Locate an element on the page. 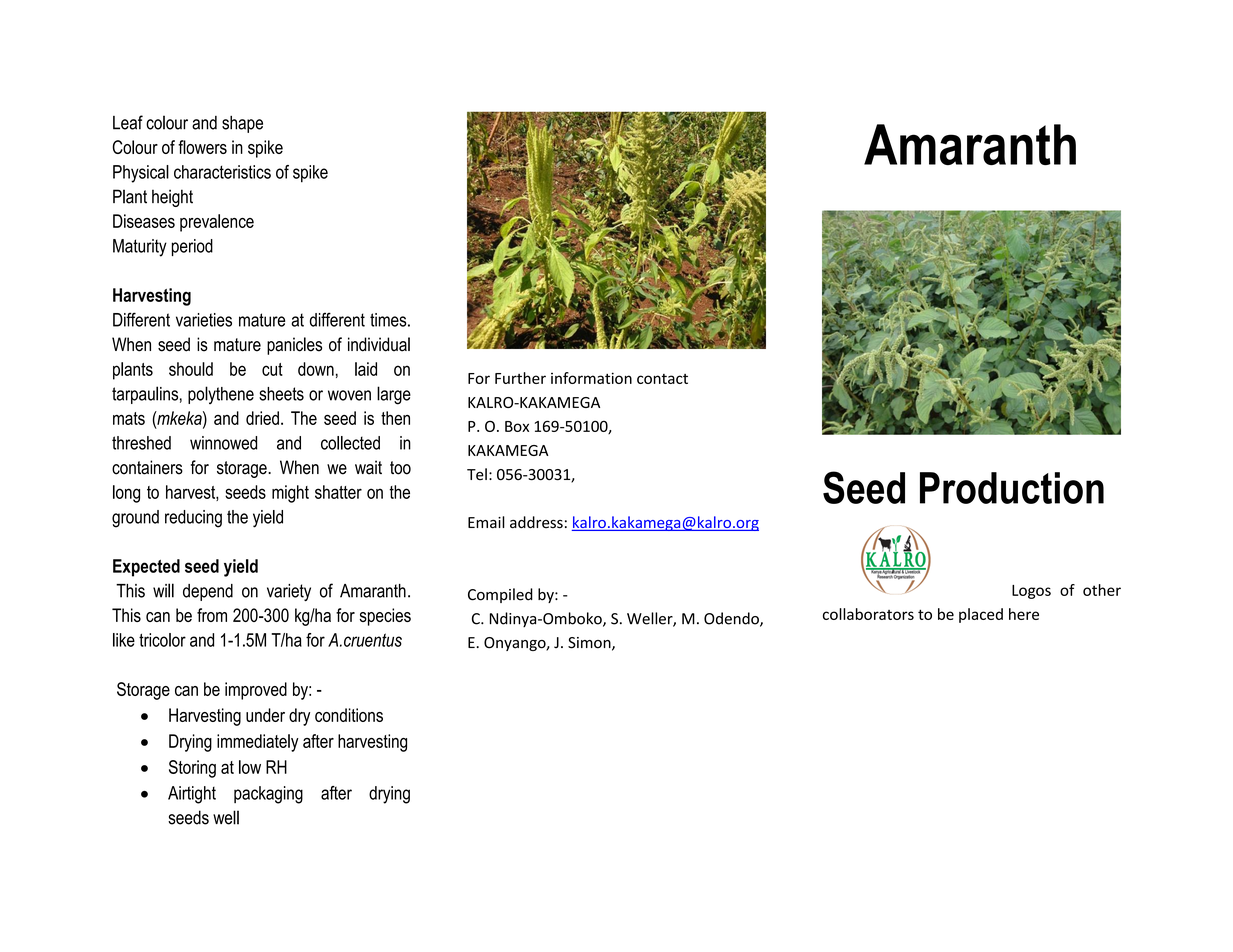  cut is located at coordinates (272, 369).
